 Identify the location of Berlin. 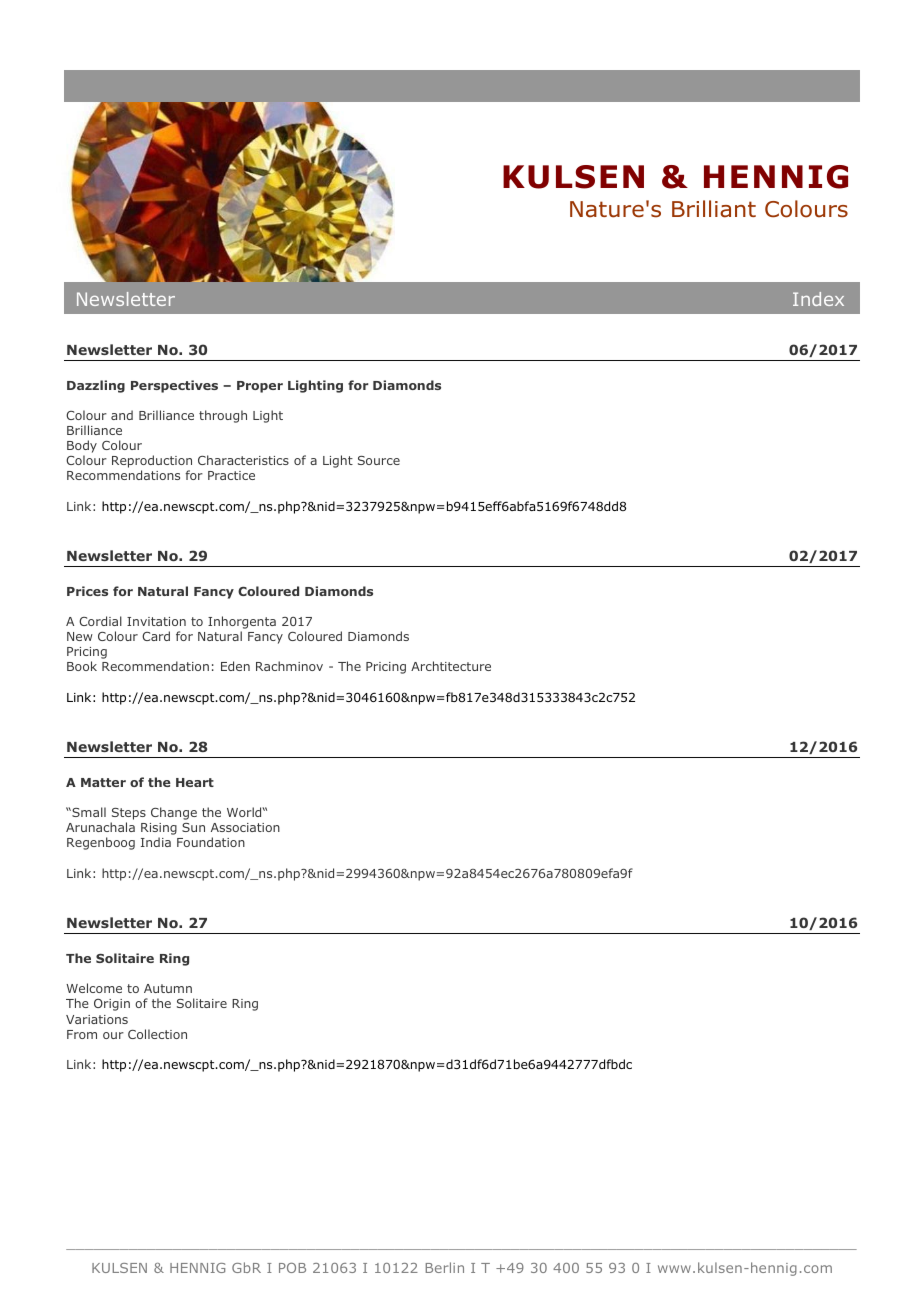
(445, 1267).
